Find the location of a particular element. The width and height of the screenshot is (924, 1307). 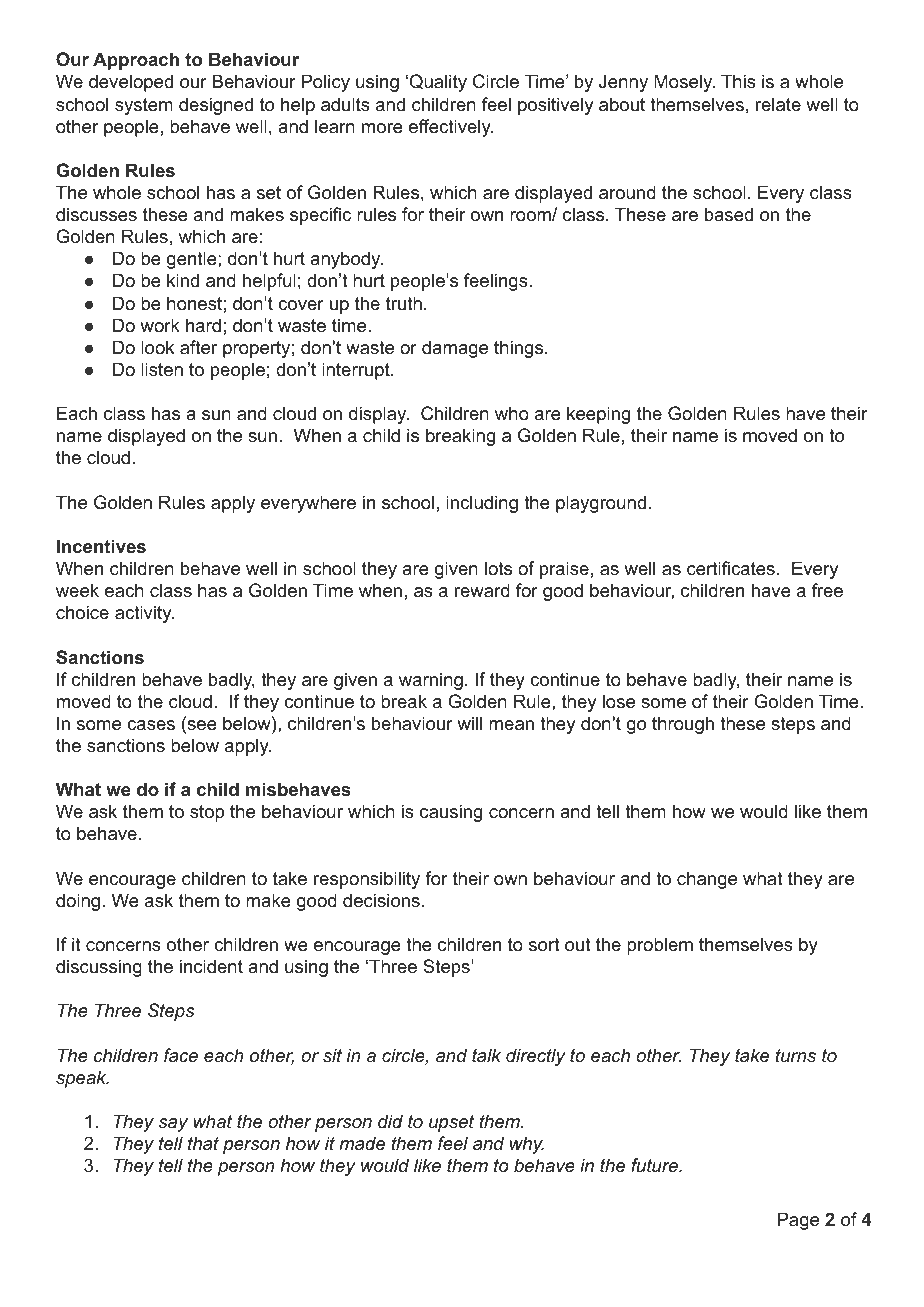

upset is located at coordinates (451, 1123).
